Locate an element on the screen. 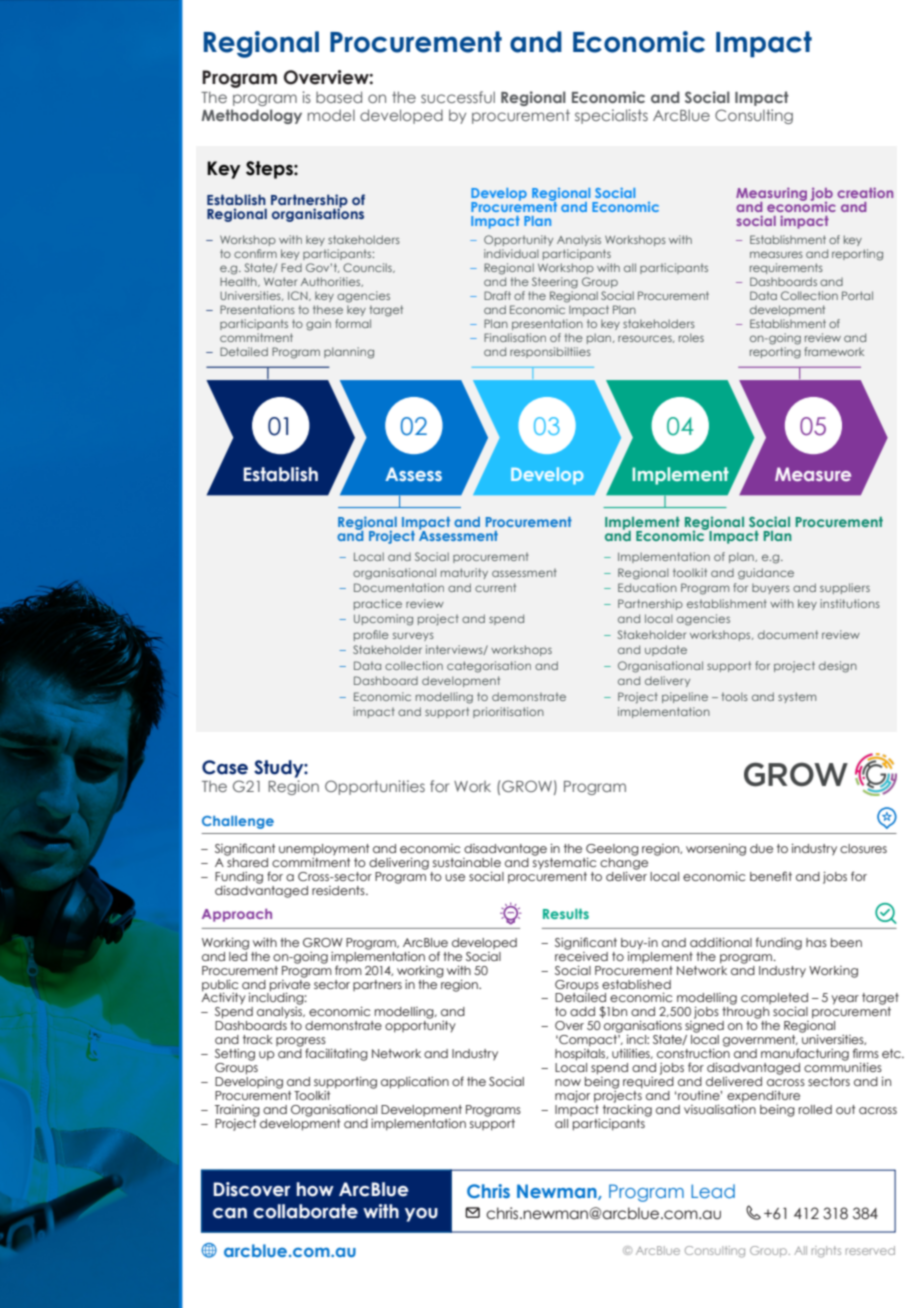 The height and width of the screenshot is (1308, 924). Geelong is located at coordinates (612, 851).
